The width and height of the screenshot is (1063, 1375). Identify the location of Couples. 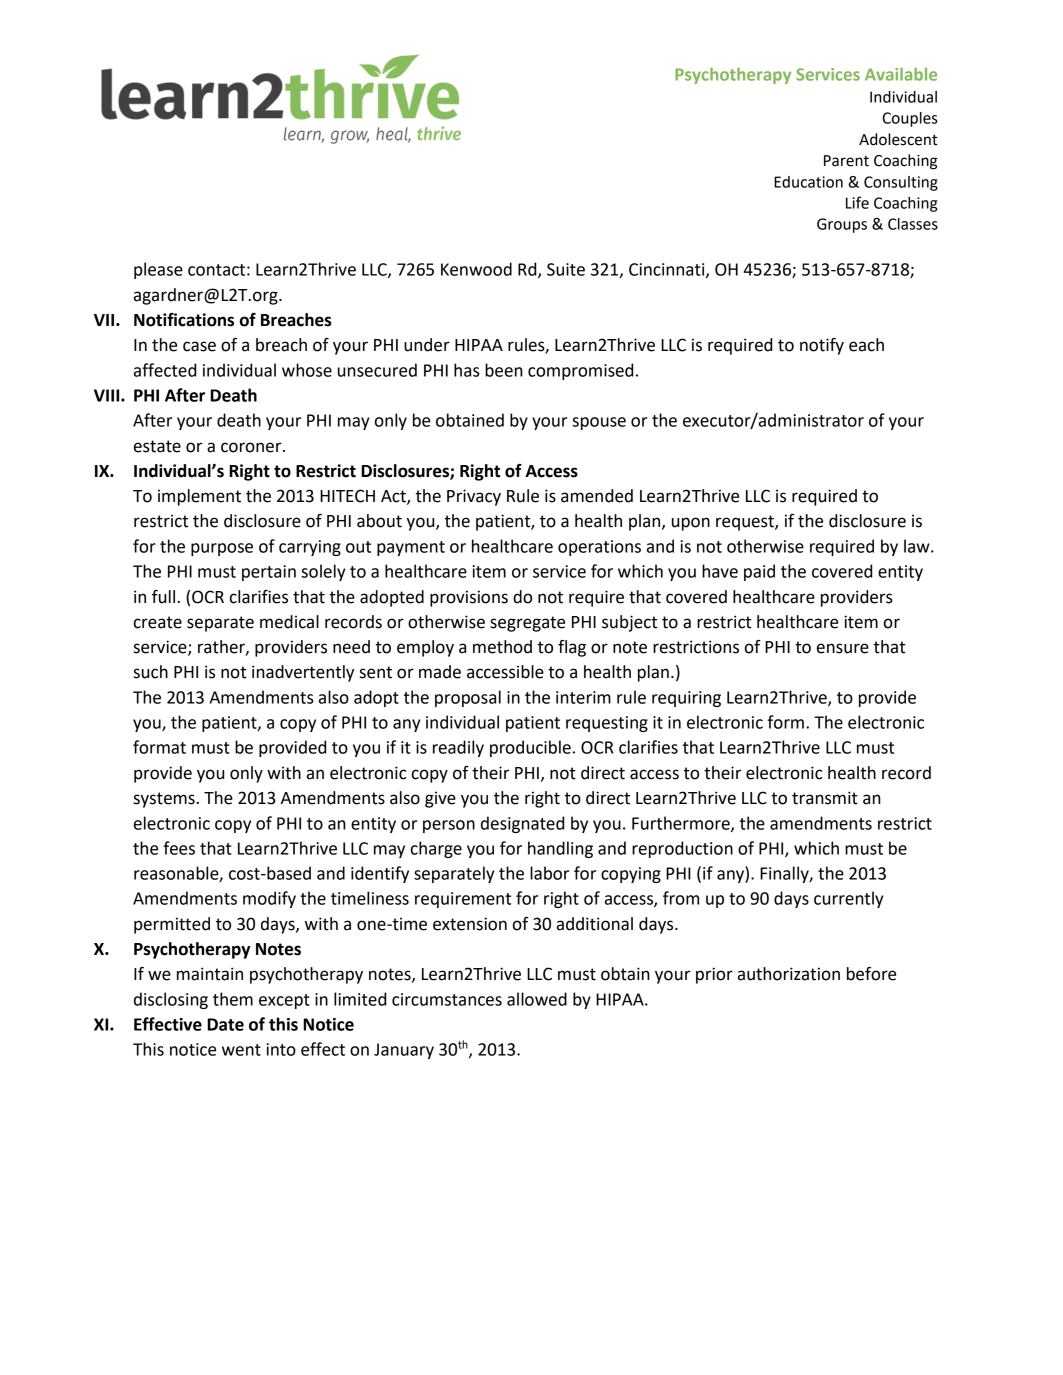
(910, 119).
